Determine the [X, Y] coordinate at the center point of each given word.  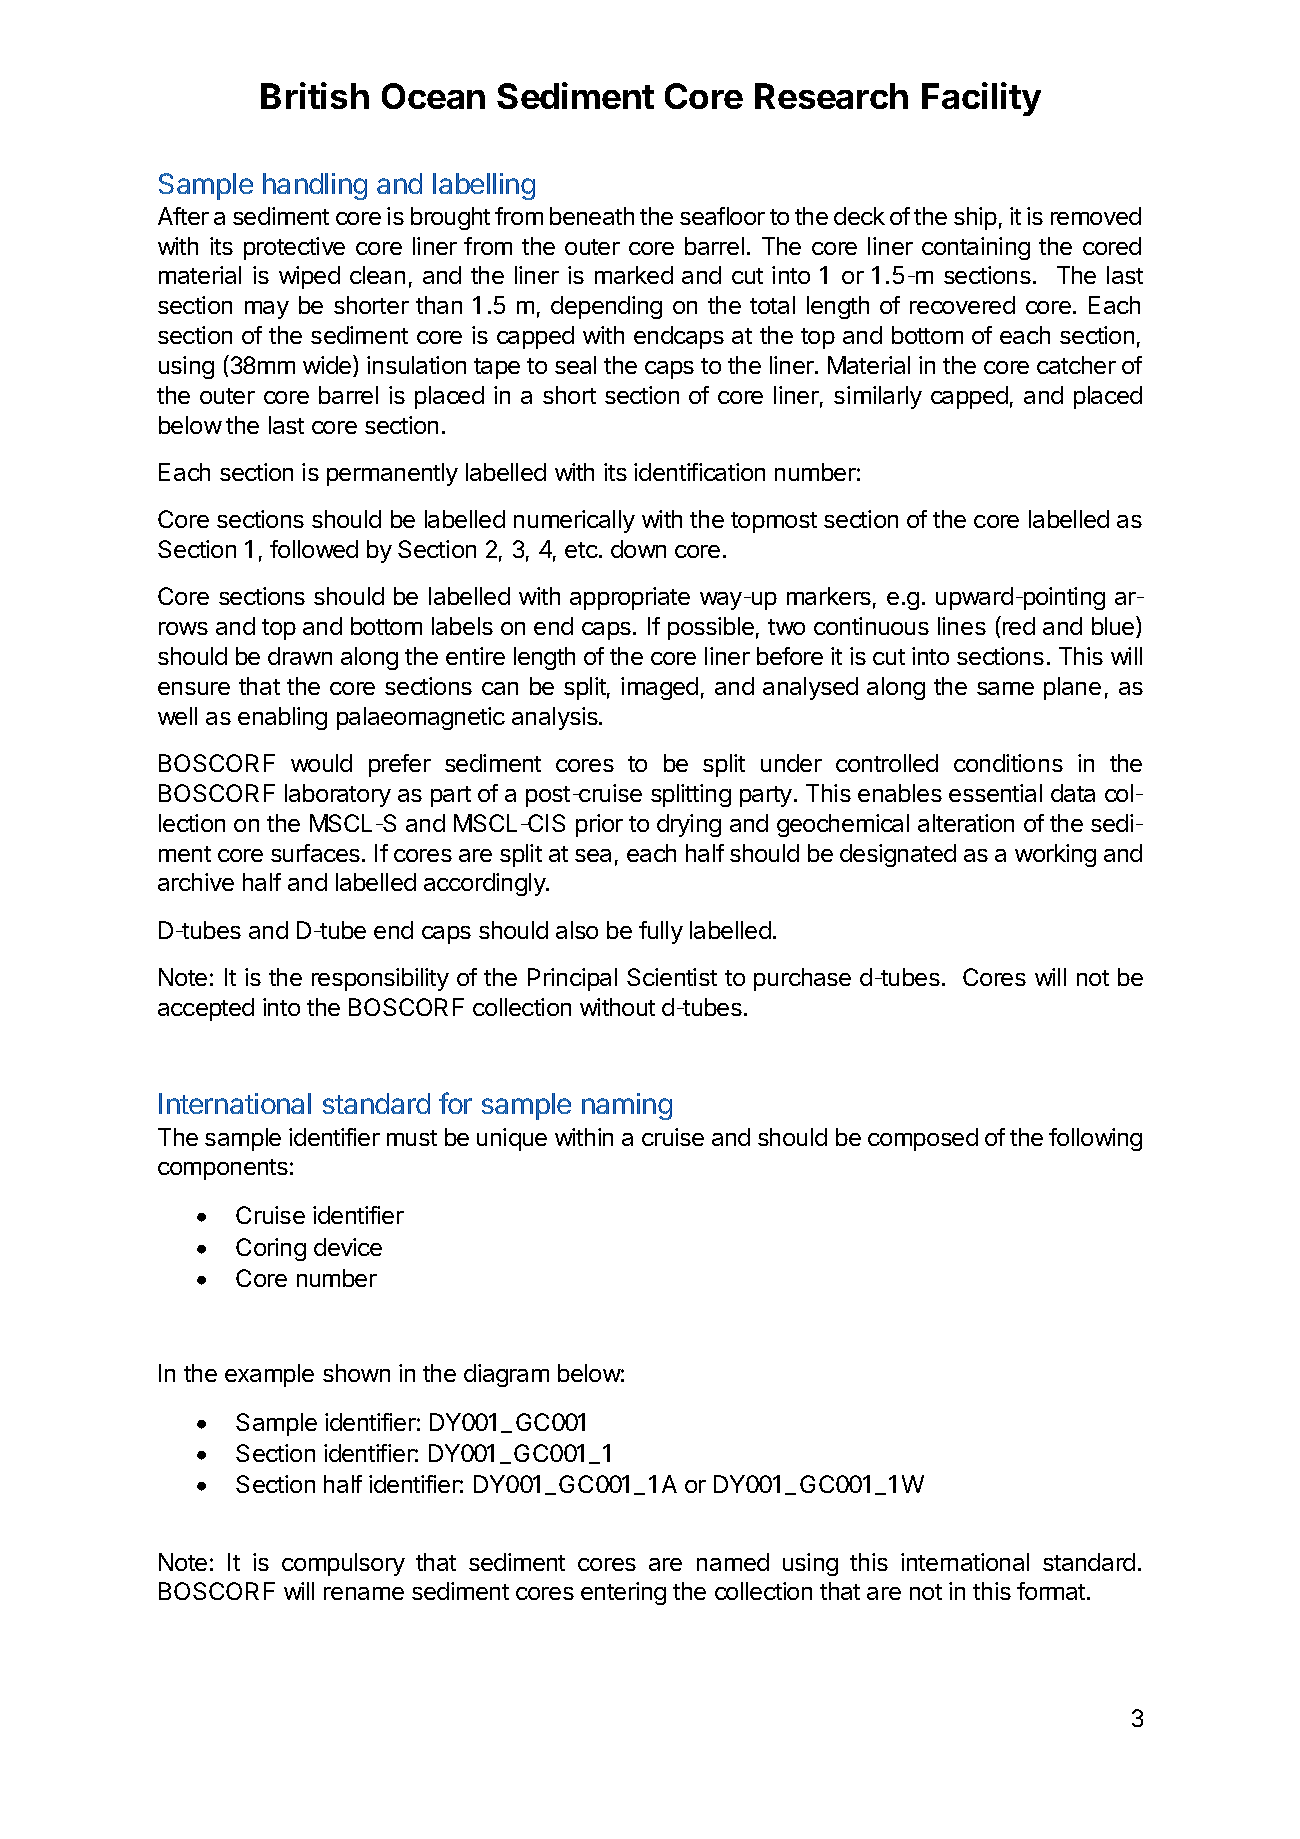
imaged [659, 688]
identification [699, 472]
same [1005, 688]
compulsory [343, 1564]
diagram [506, 1375]
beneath [592, 216]
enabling [282, 718]
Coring [271, 1249]
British [315, 95]
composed [923, 1139]
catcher [1076, 365]
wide [327, 365]
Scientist [672, 977]
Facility [981, 99]
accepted [206, 1009]
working [1055, 855]
